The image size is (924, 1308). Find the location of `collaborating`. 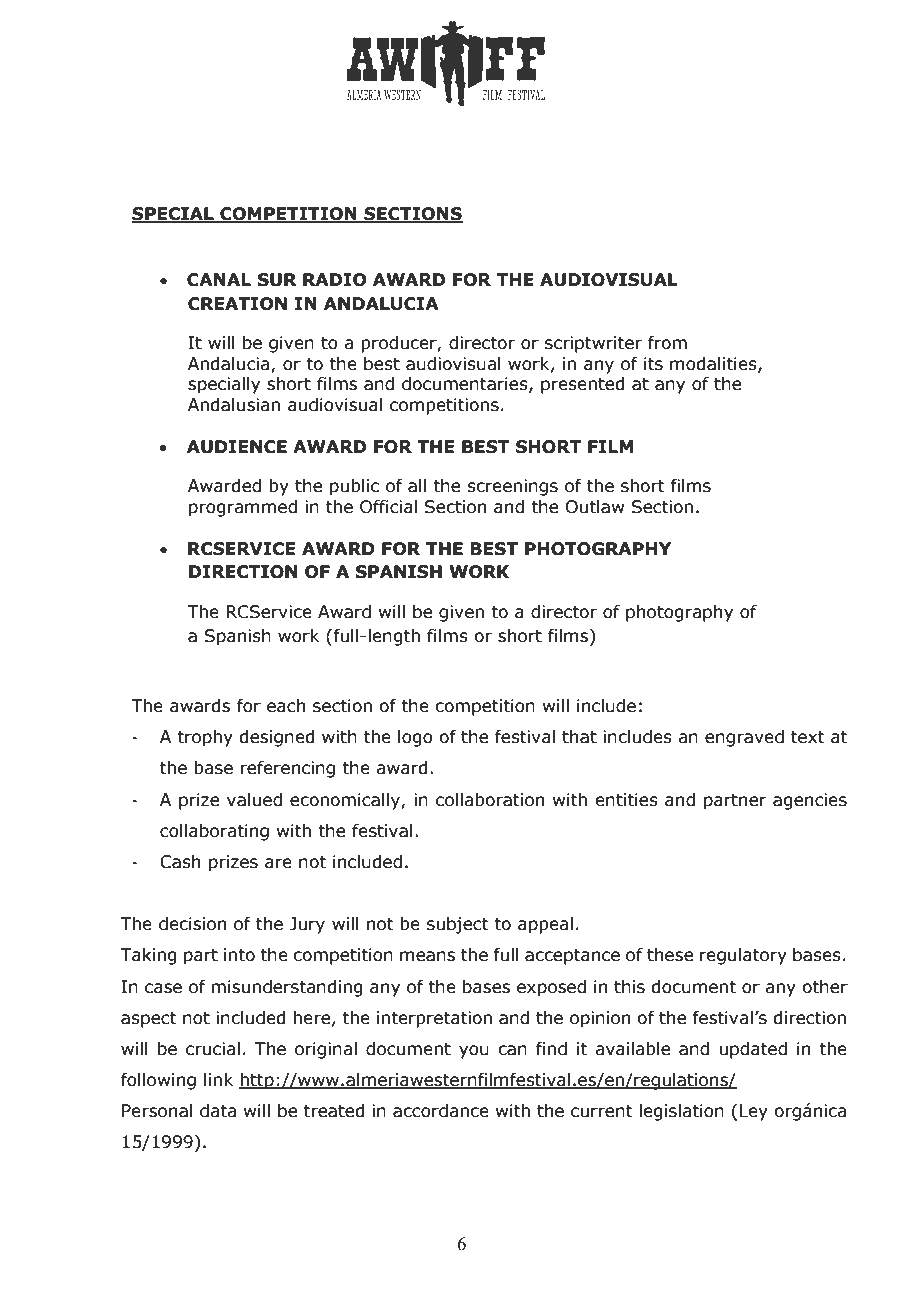

collaborating is located at coordinates (214, 832).
